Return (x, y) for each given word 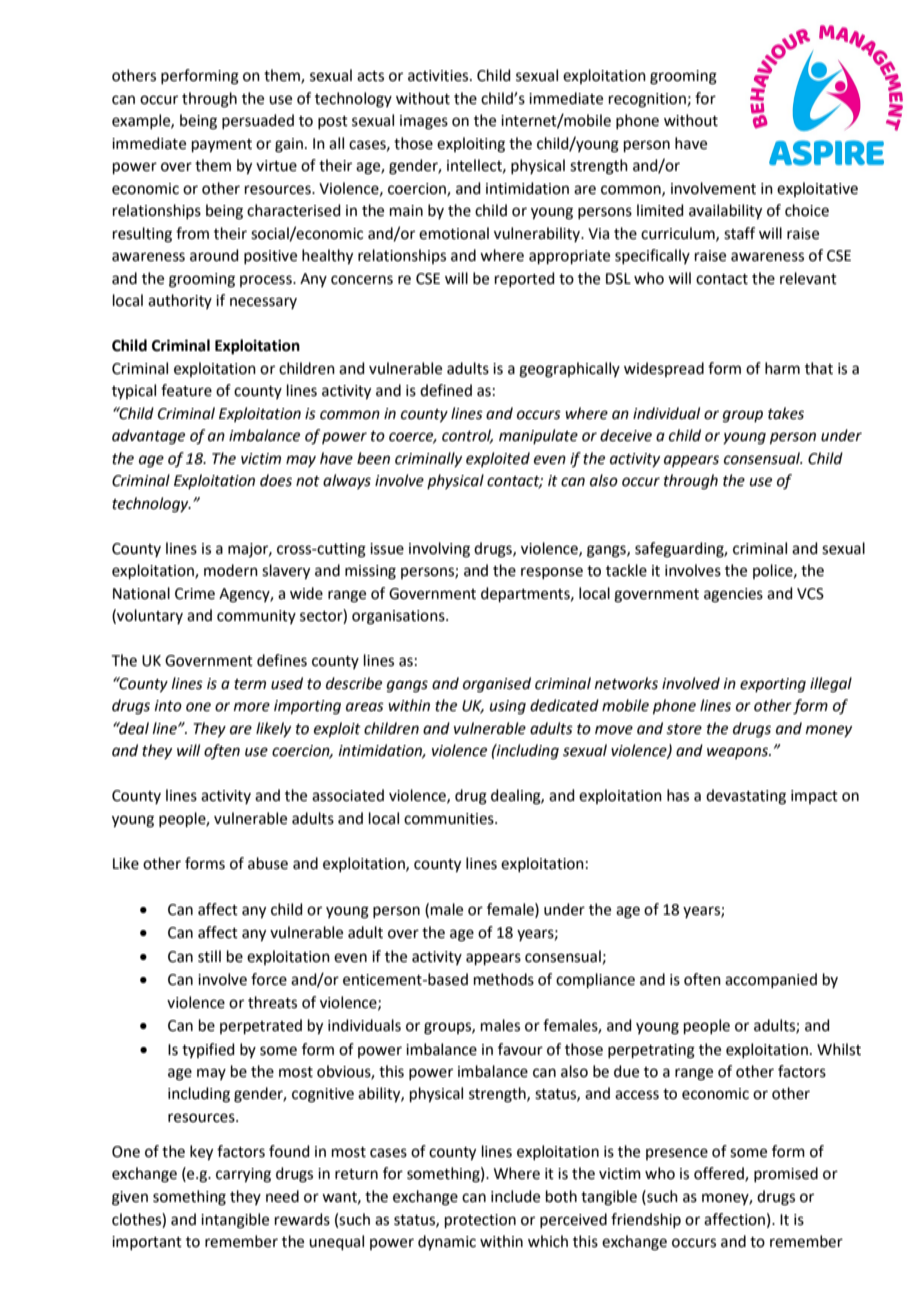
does (276, 480)
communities (450, 819)
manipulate (538, 436)
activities (439, 76)
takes (786, 413)
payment (222, 146)
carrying (243, 1175)
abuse (268, 863)
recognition (647, 100)
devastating (746, 797)
